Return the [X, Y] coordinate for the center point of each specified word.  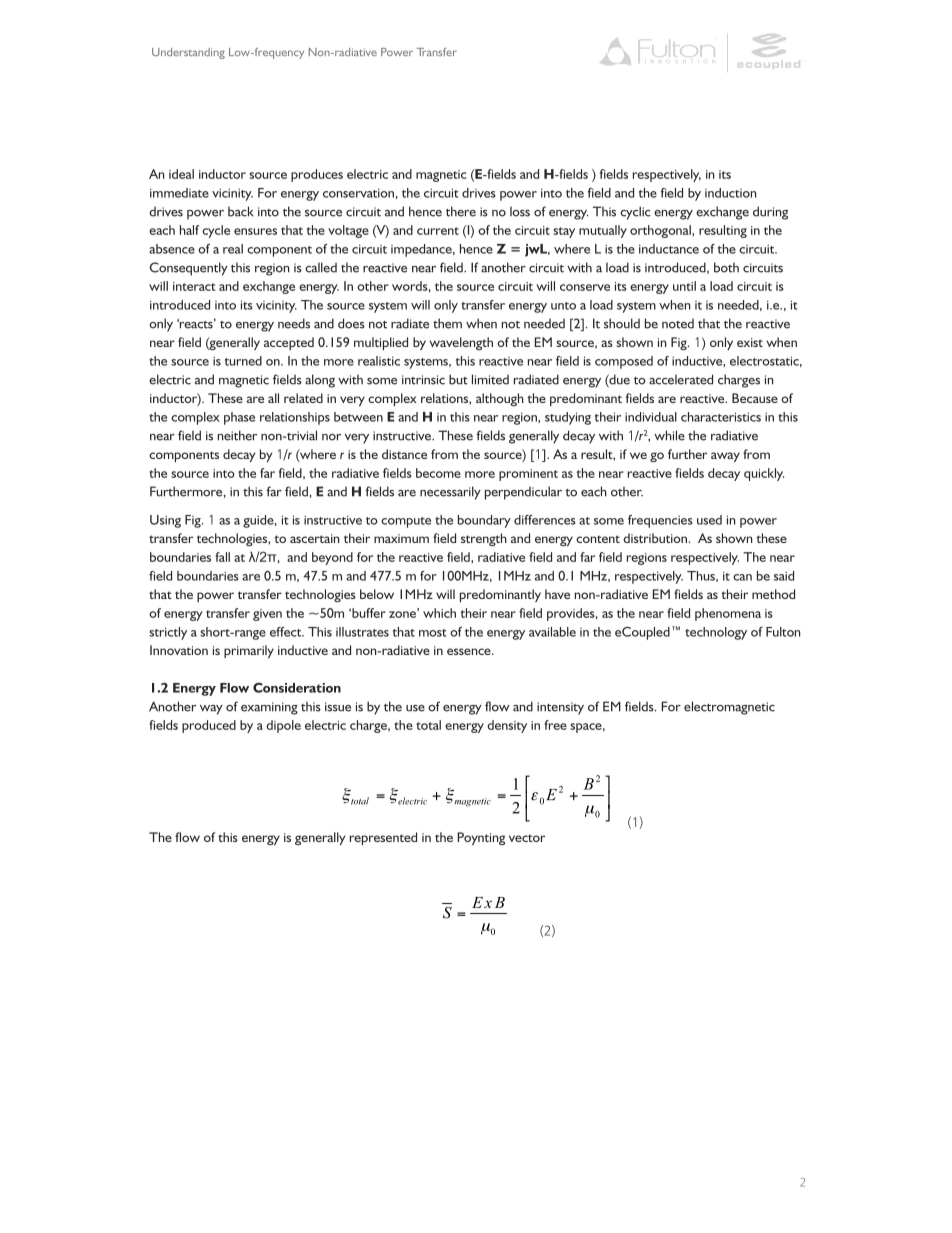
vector [527, 838]
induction [730, 193]
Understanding [188, 53]
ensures [255, 231]
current [438, 231]
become [438, 473]
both [726, 267]
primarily [249, 651]
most [433, 633]
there [461, 211]
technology [716, 633]
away [725, 457]
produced [209, 726]
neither [237, 435]
